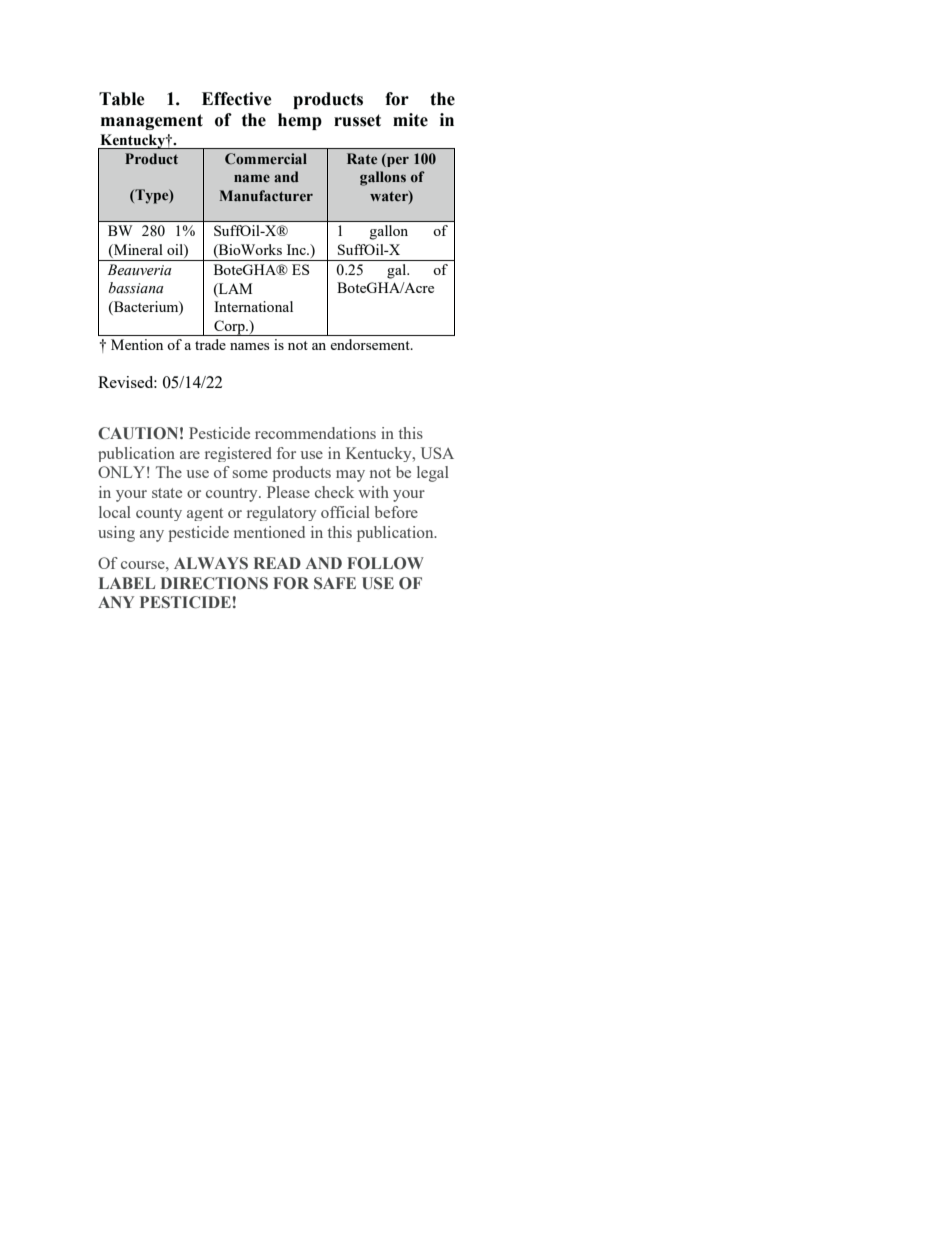 Image resolution: width=952 pixels, height=1233 pixels. I want to click on mite, so click(410, 120).
